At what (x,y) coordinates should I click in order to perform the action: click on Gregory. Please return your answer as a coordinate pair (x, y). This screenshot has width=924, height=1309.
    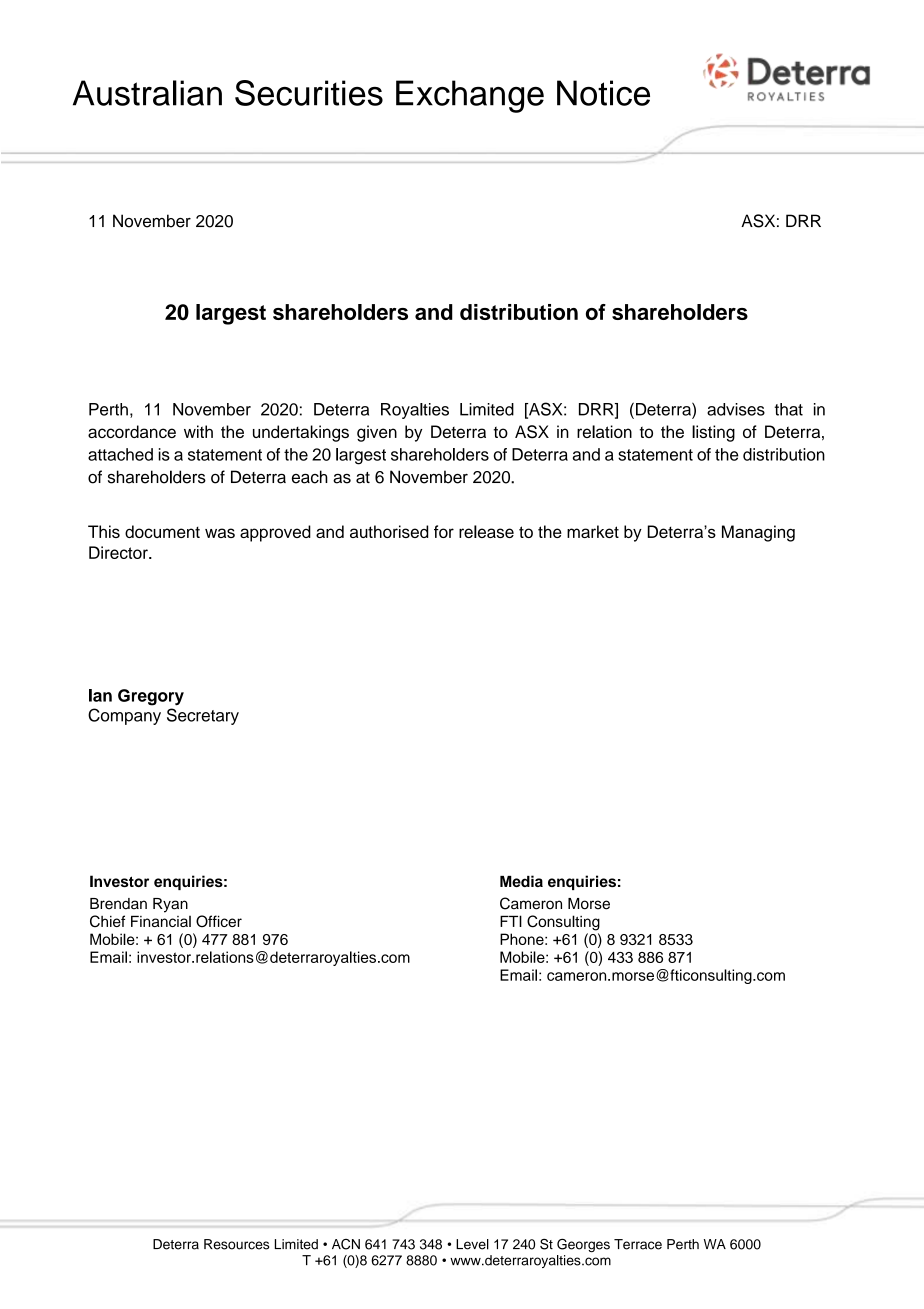
    Looking at the image, I should click on (151, 697).
